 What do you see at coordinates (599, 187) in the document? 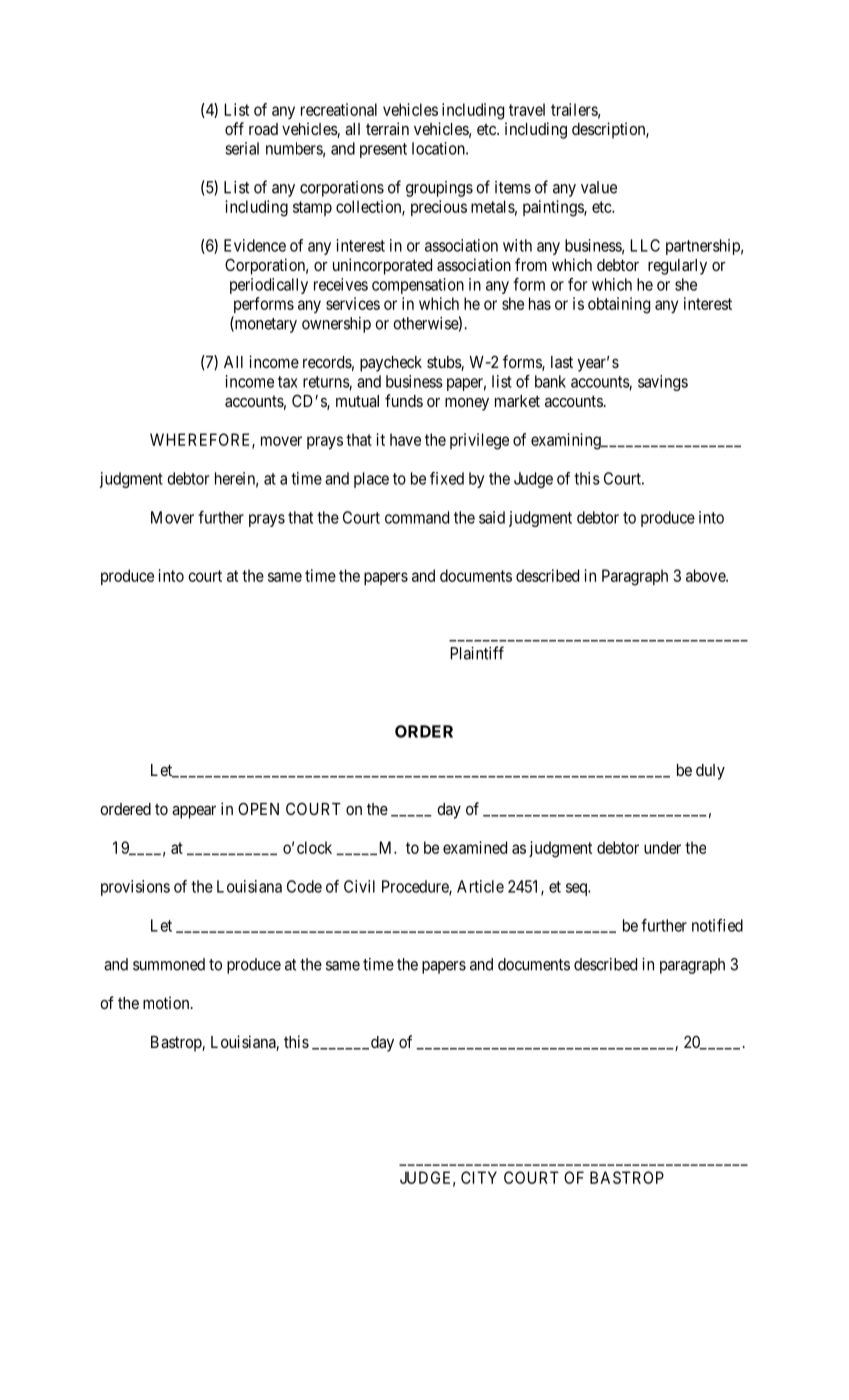
I see `value` at bounding box center [599, 187].
